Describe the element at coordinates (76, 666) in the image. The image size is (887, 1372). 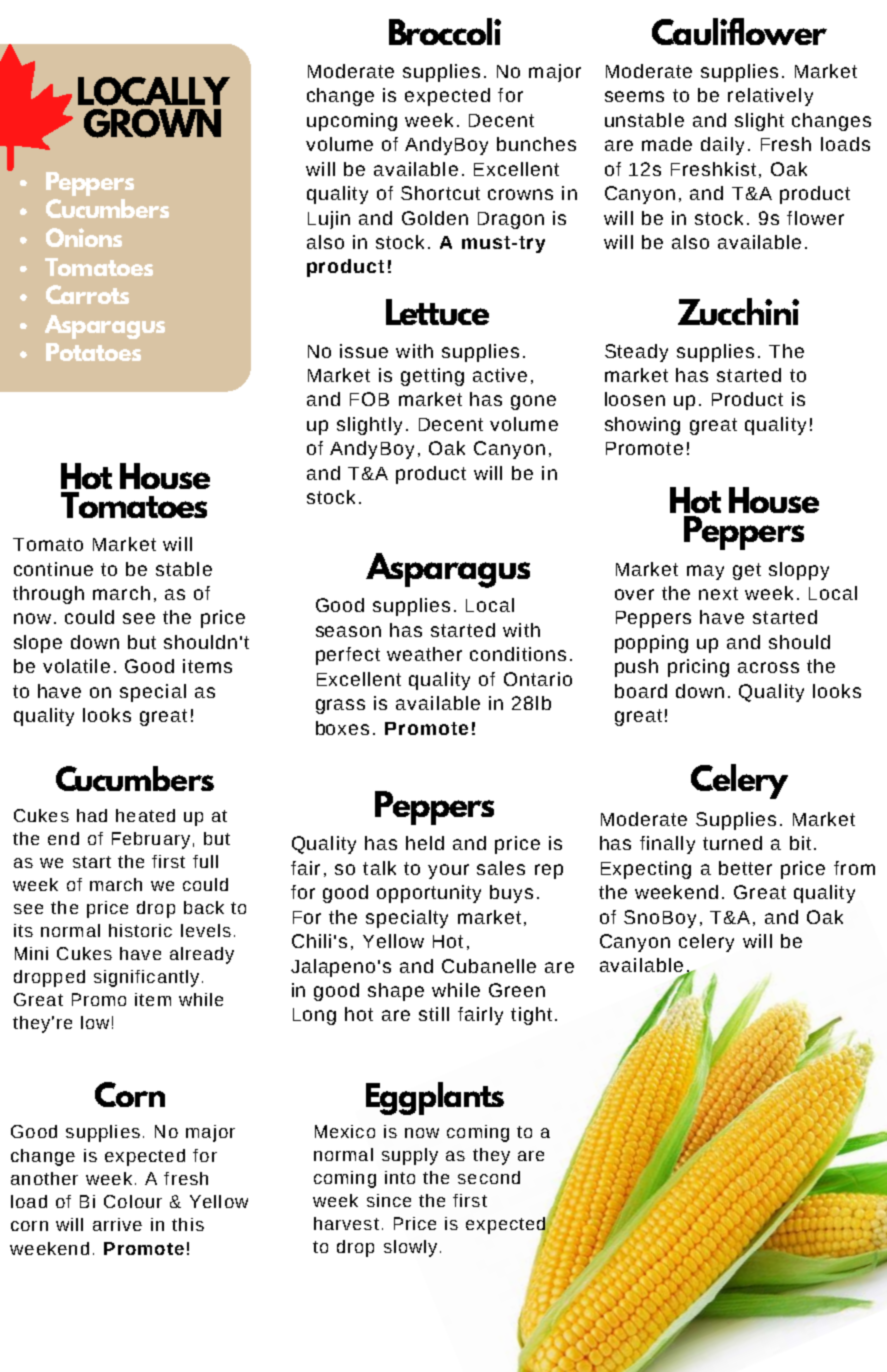
I see `volatile` at that location.
